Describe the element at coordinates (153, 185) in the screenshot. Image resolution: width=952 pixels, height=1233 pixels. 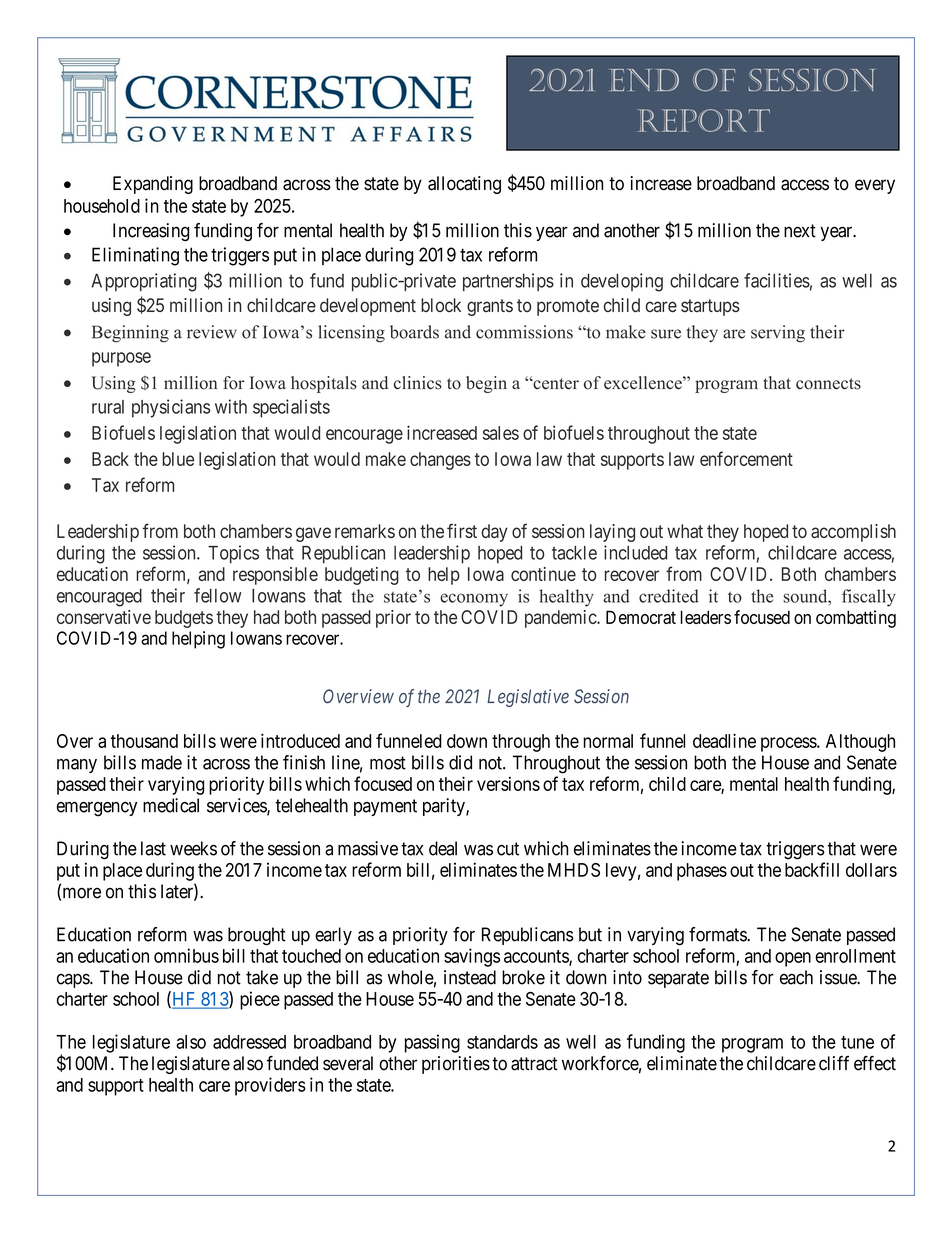
I see `Expanding` at that location.
